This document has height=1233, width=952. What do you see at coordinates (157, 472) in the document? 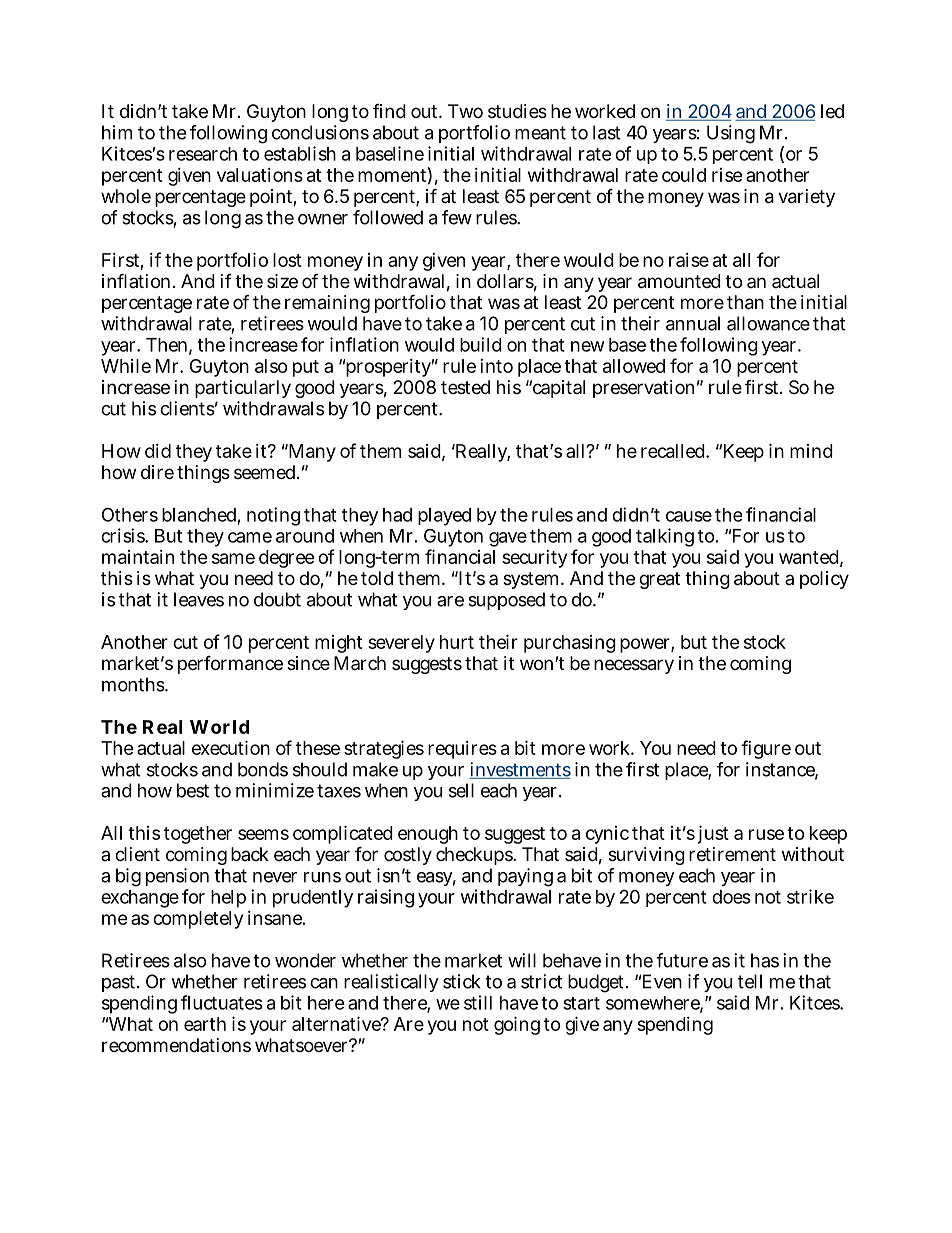
I see `dire` at bounding box center [157, 472].
